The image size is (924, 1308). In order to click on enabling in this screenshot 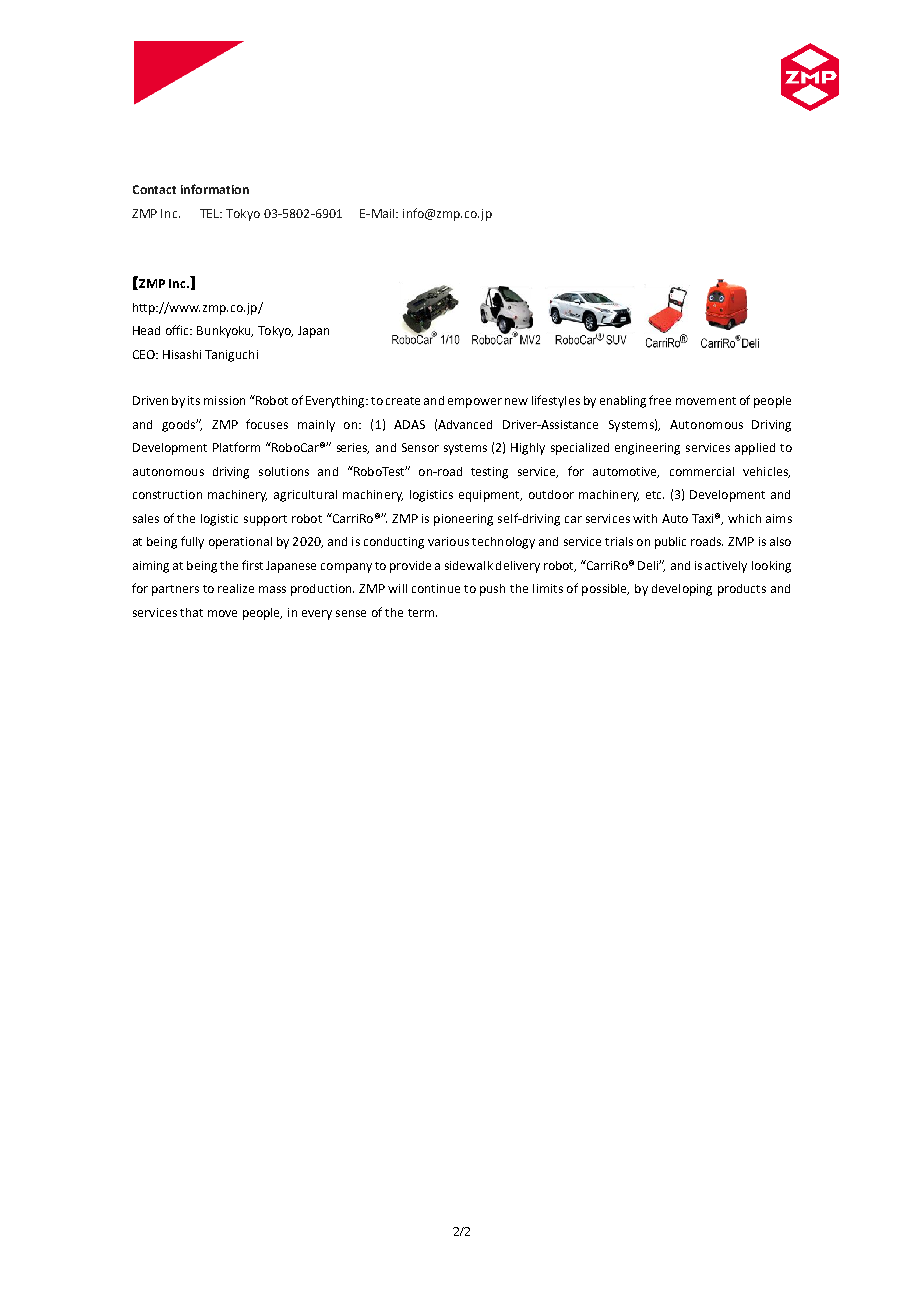, I will do `click(623, 402)`.
